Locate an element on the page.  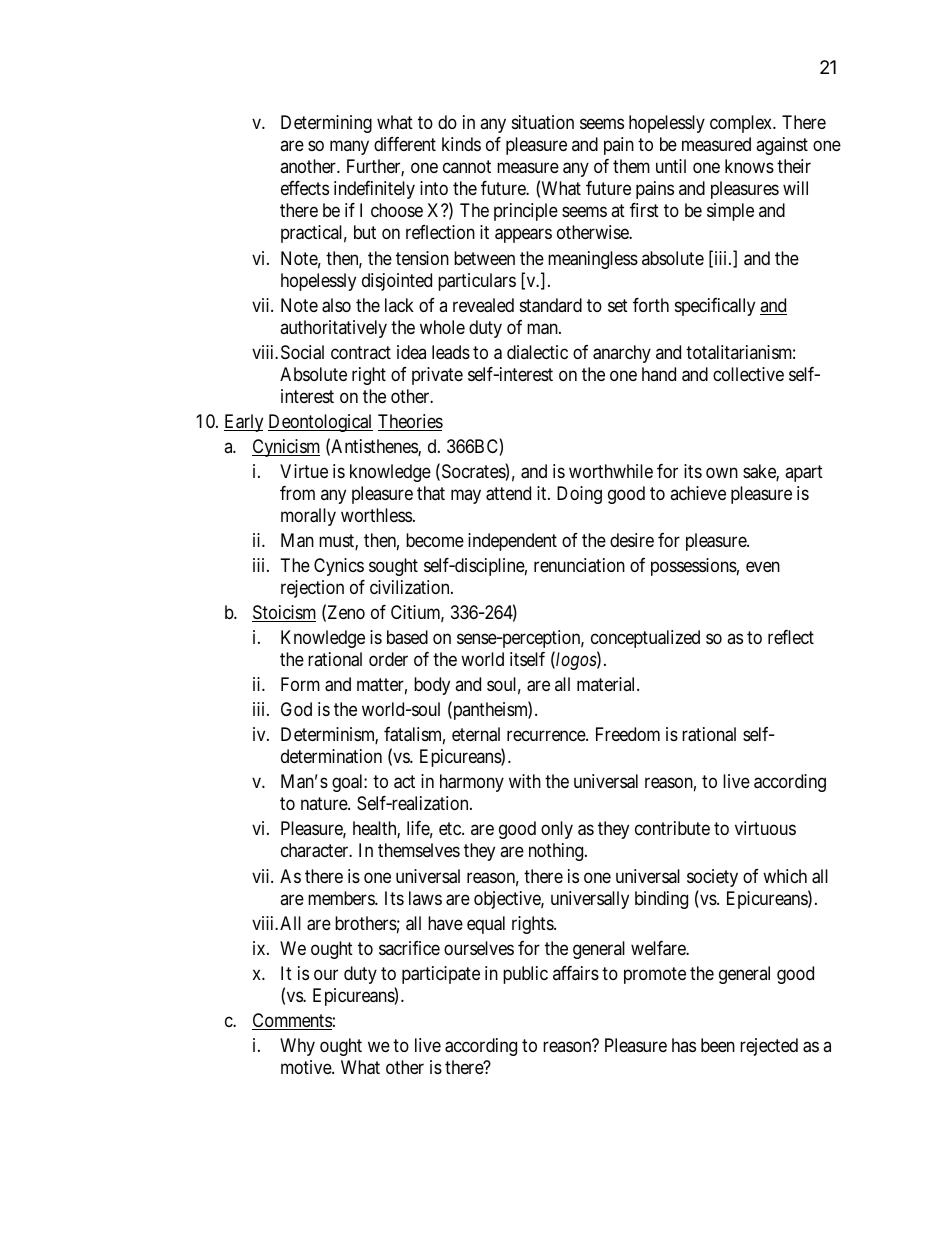
Determining is located at coordinates (326, 124).
